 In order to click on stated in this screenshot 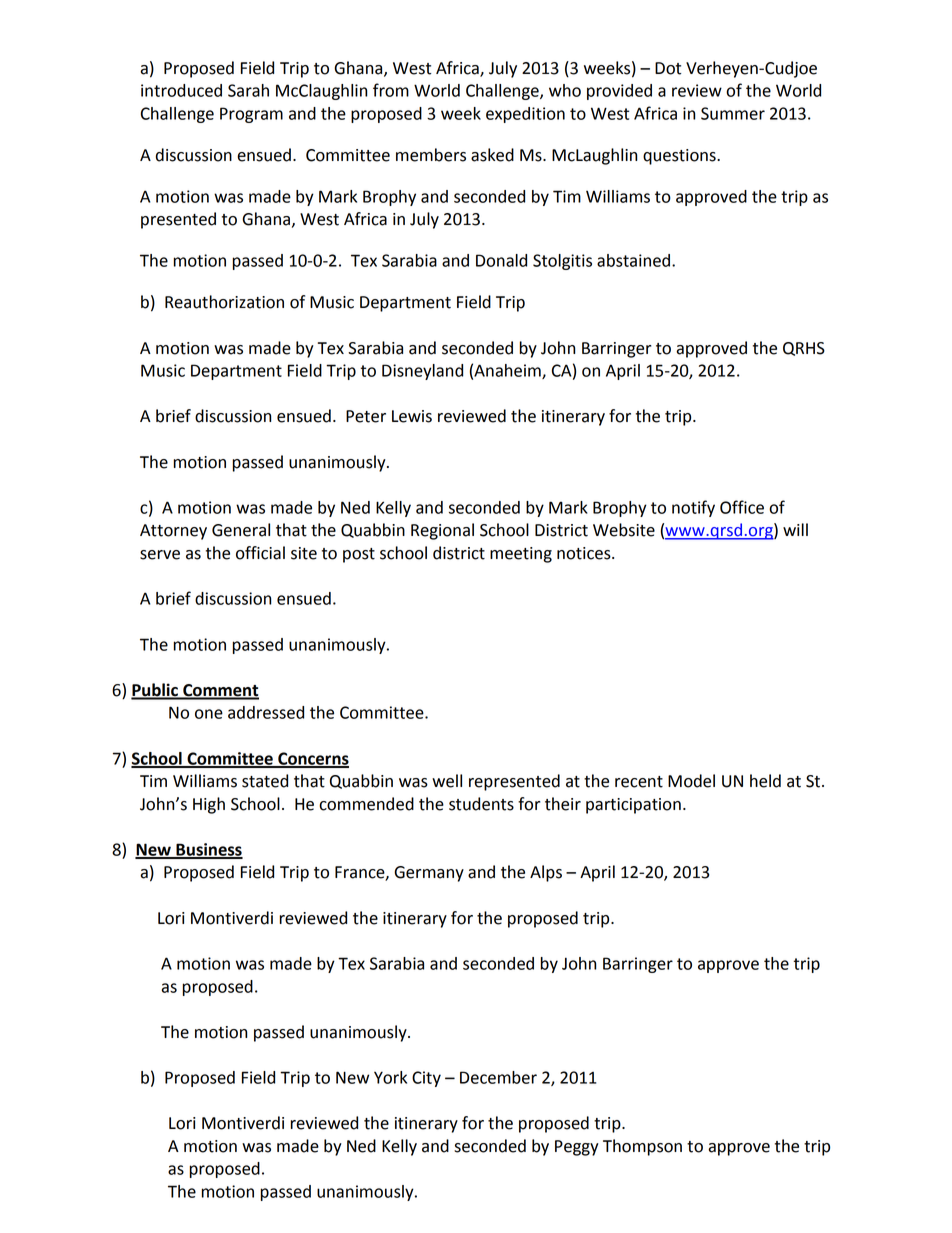, I will do `click(265, 781)`.
